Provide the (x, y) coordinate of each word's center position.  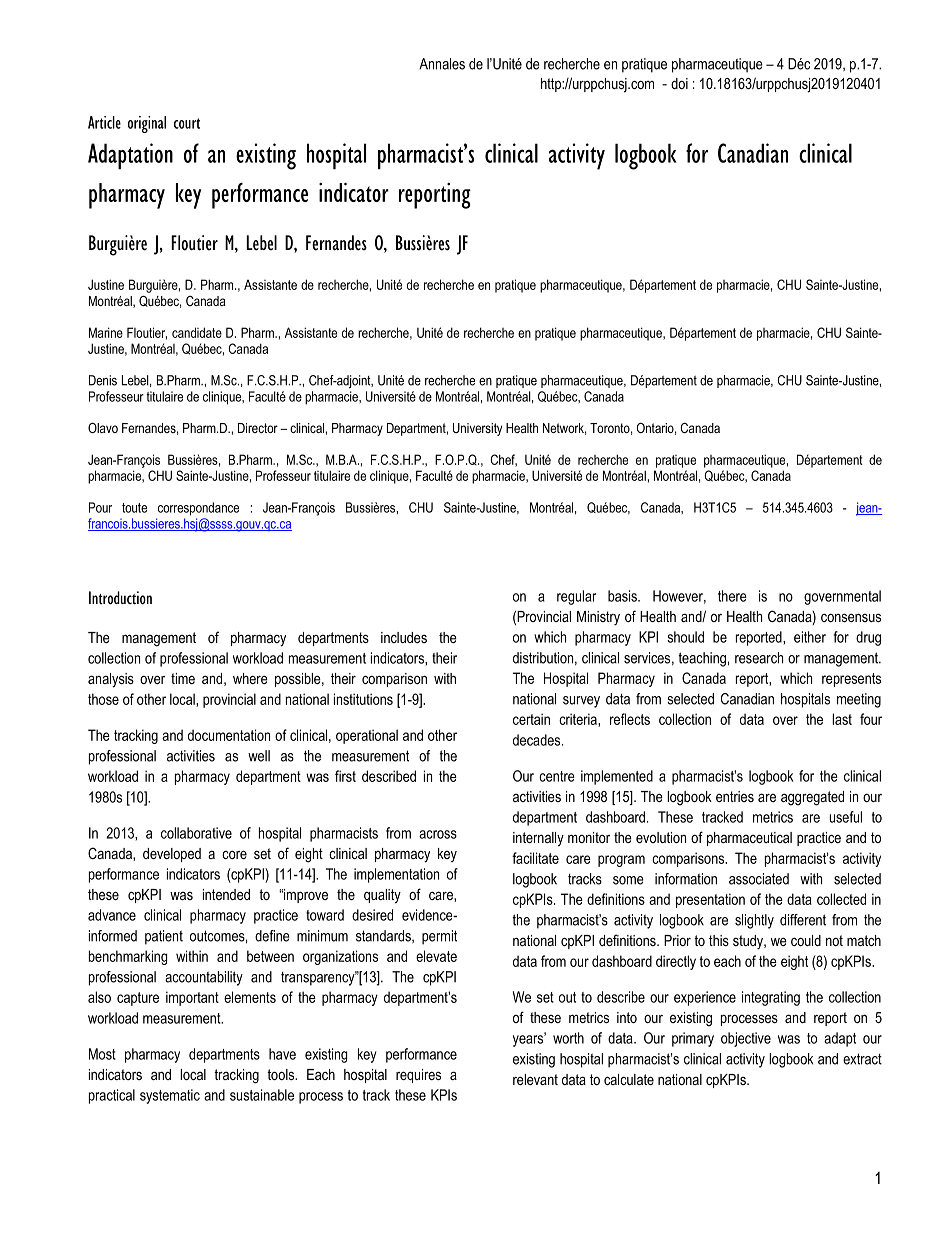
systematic (170, 1096)
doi (679, 83)
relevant (535, 1079)
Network (564, 429)
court (187, 123)
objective (746, 1039)
